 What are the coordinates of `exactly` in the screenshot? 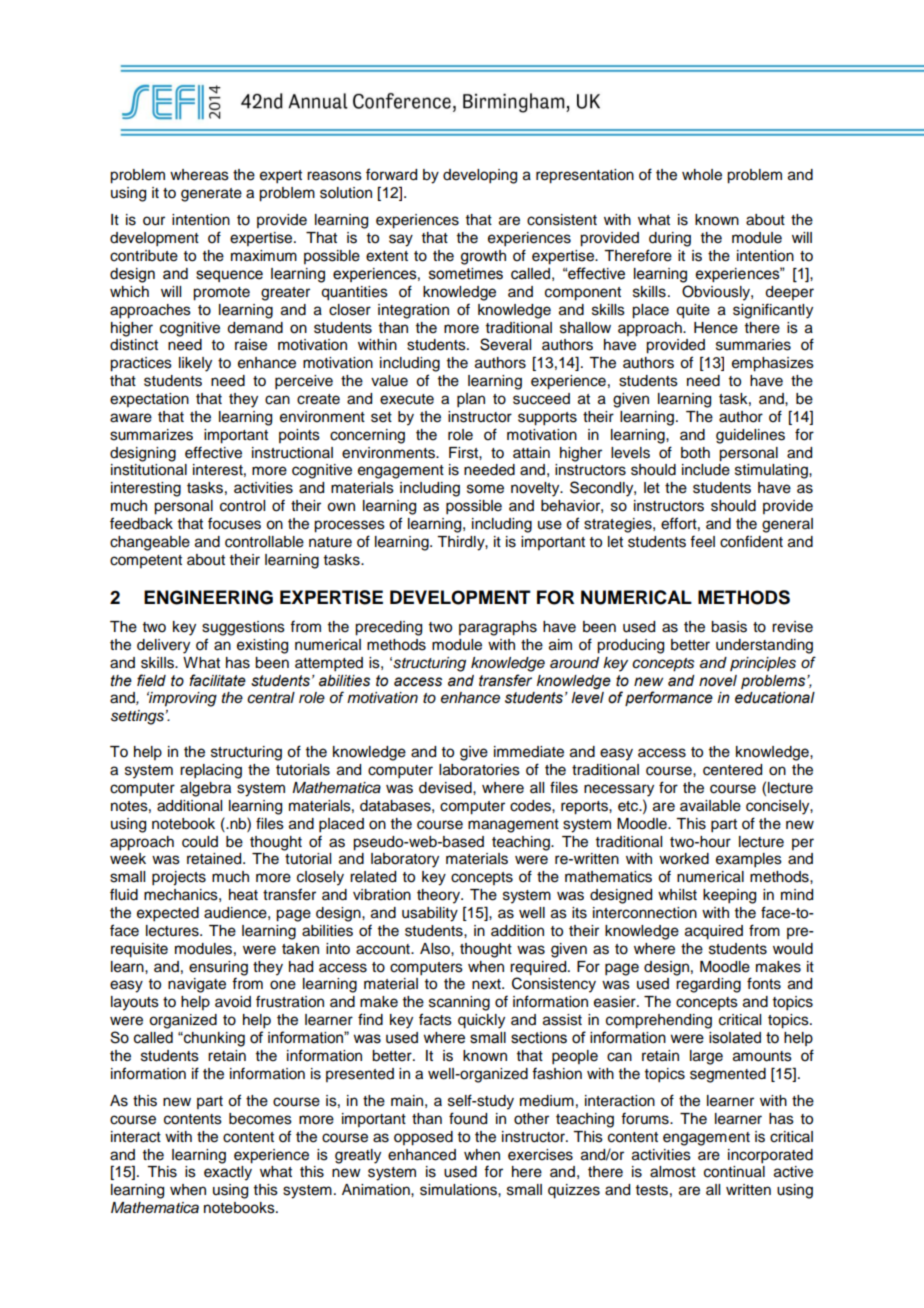 It's located at (228, 1173).
